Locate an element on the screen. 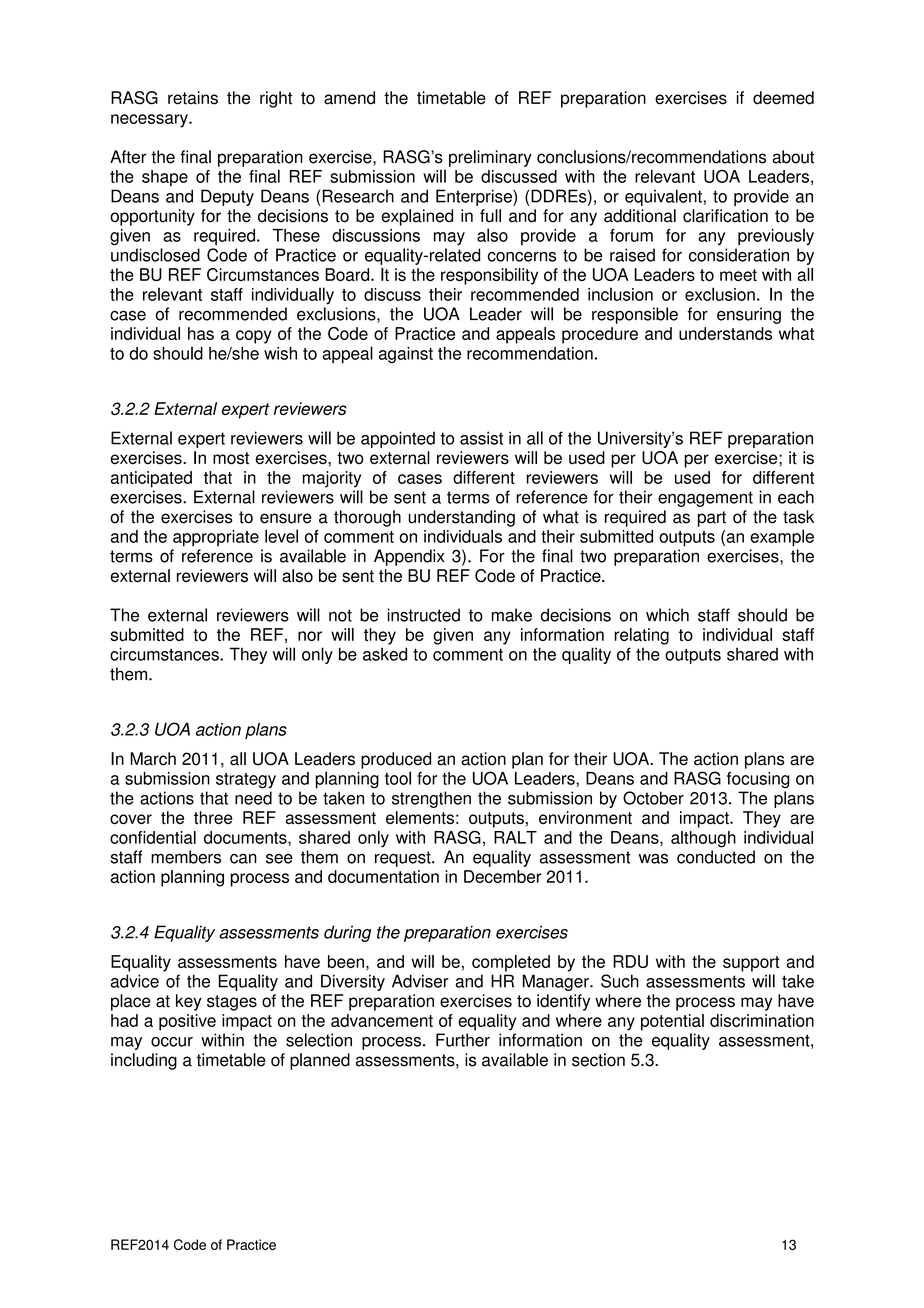 Image resolution: width=924 pixels, height=1308 pixels. although is located at coordinates (703, 839).
